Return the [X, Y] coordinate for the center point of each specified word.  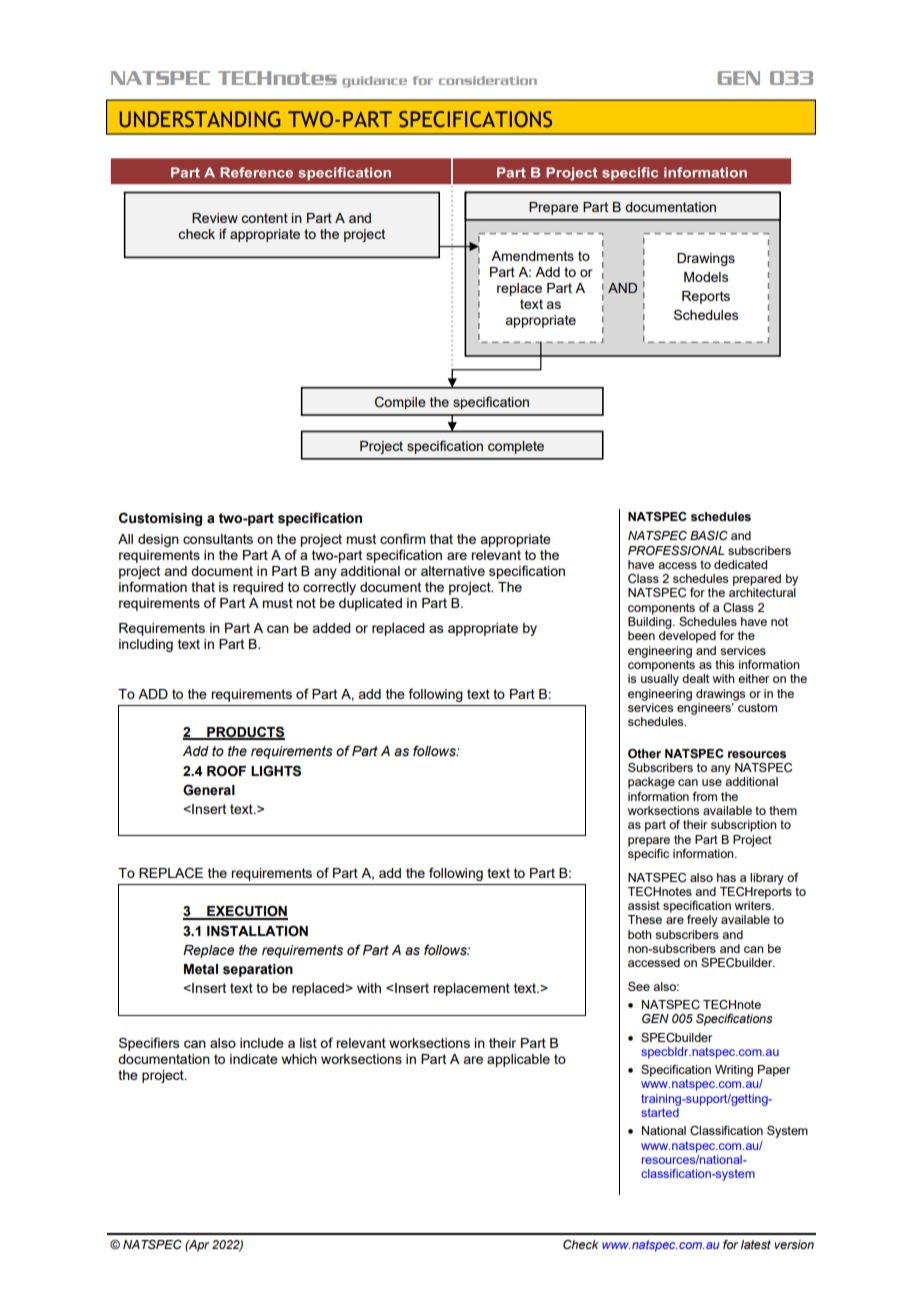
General [209, 790]
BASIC [709, 536]
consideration [488, 80]
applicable [518, 1060]
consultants [218, 539]
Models [706, 277]
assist [644, 905]
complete [516, 447]
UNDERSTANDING [200, 119]
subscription [744, 826]
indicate [254, 1059]
